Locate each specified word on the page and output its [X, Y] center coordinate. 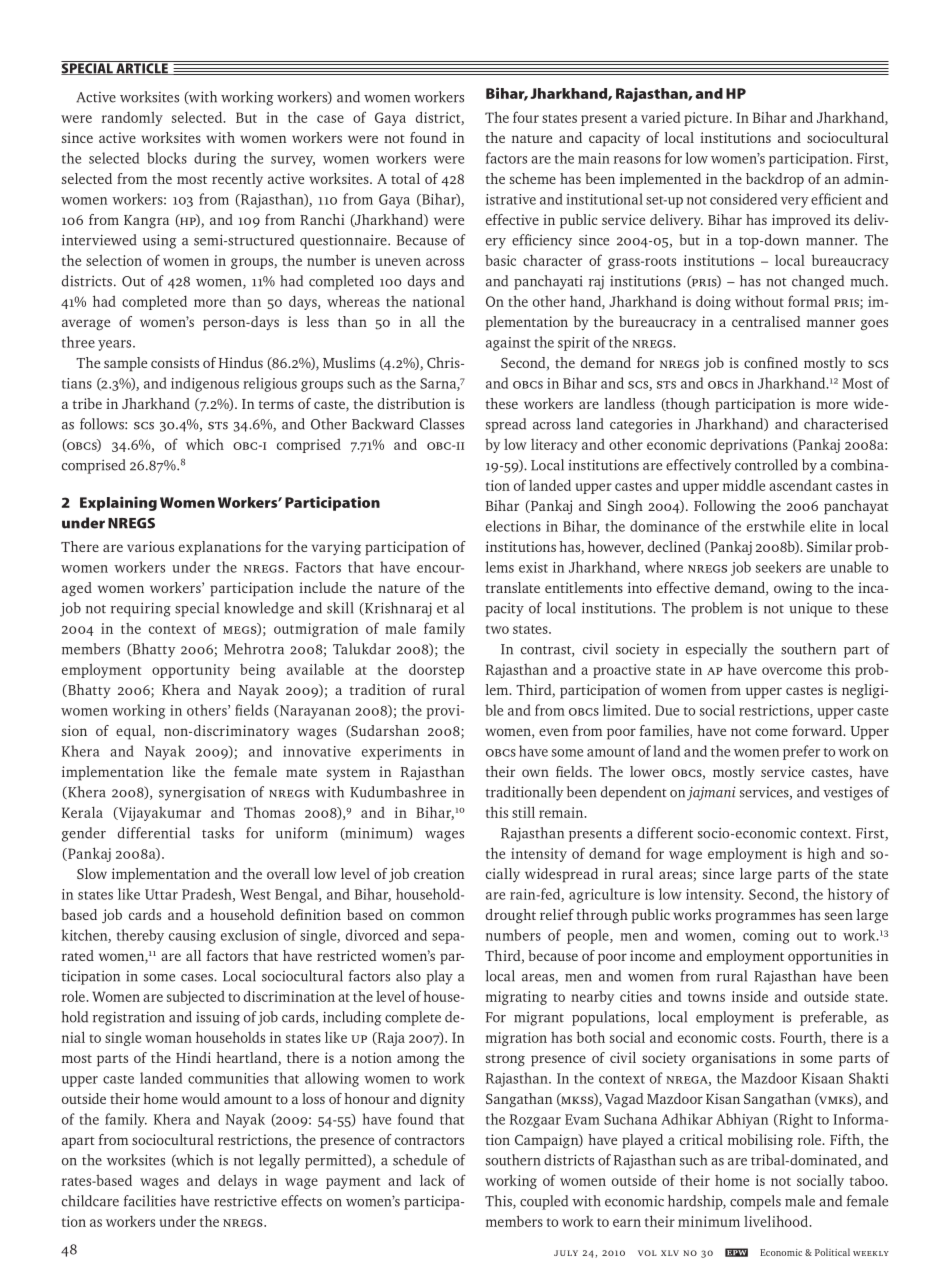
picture [707, 119]
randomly [132, 119]
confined [771, 362]
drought [511, 916]
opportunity [191, 671]
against [508, 344]
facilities [150, 1201]
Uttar [161, 894]
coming [766, 937]
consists [175, 362]
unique [810, 609]
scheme [533, 178]
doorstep [436, 670]
